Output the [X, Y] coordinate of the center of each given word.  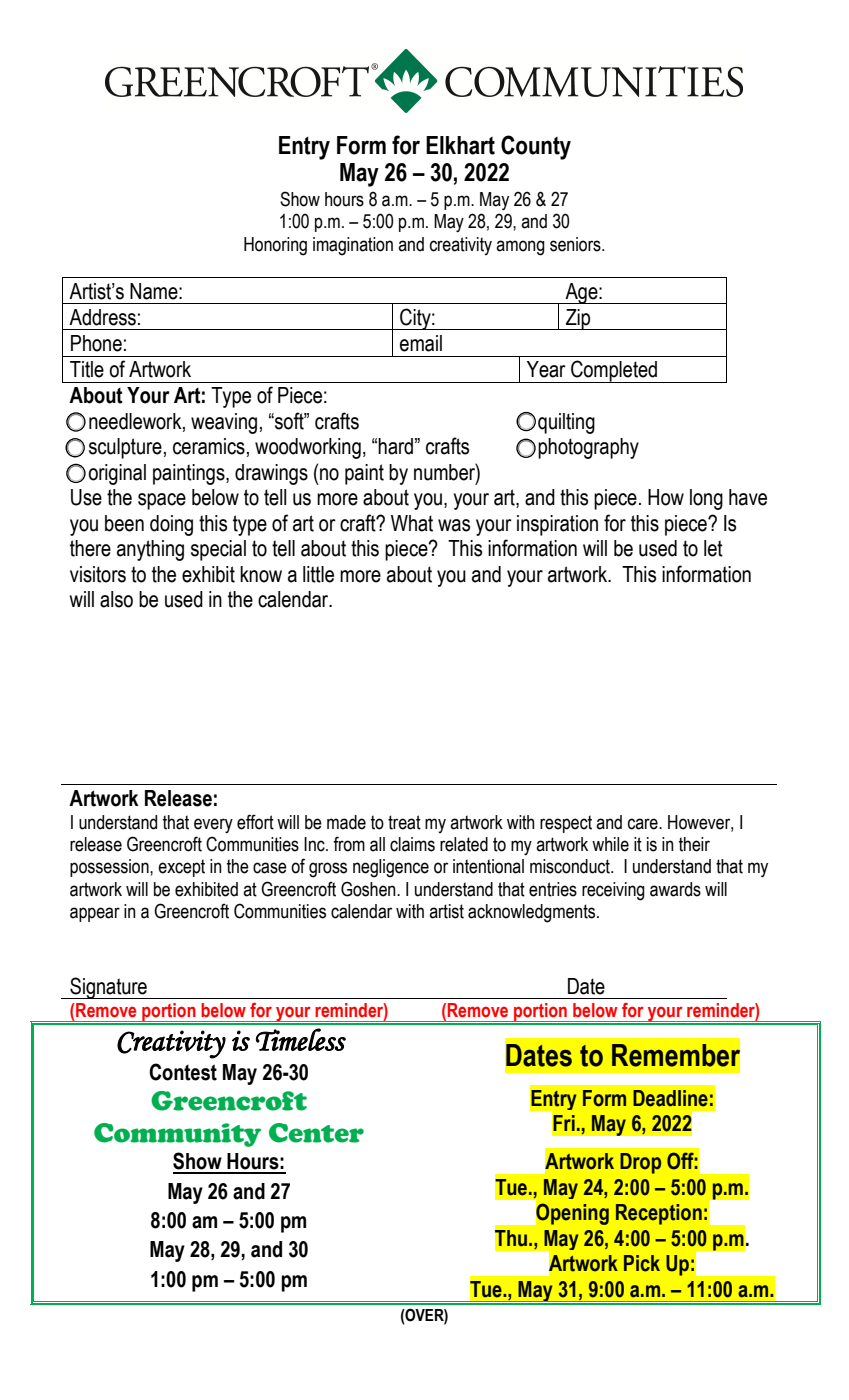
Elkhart [460, 145]
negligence [391, 868]
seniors [576, 244]
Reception [659, 1214]
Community [177, 1135]
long [706, 499]
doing [171, 525]
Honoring [275, 246]
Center [316, 1133]
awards [675, 889]
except [181, 868]
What [412, 523]
